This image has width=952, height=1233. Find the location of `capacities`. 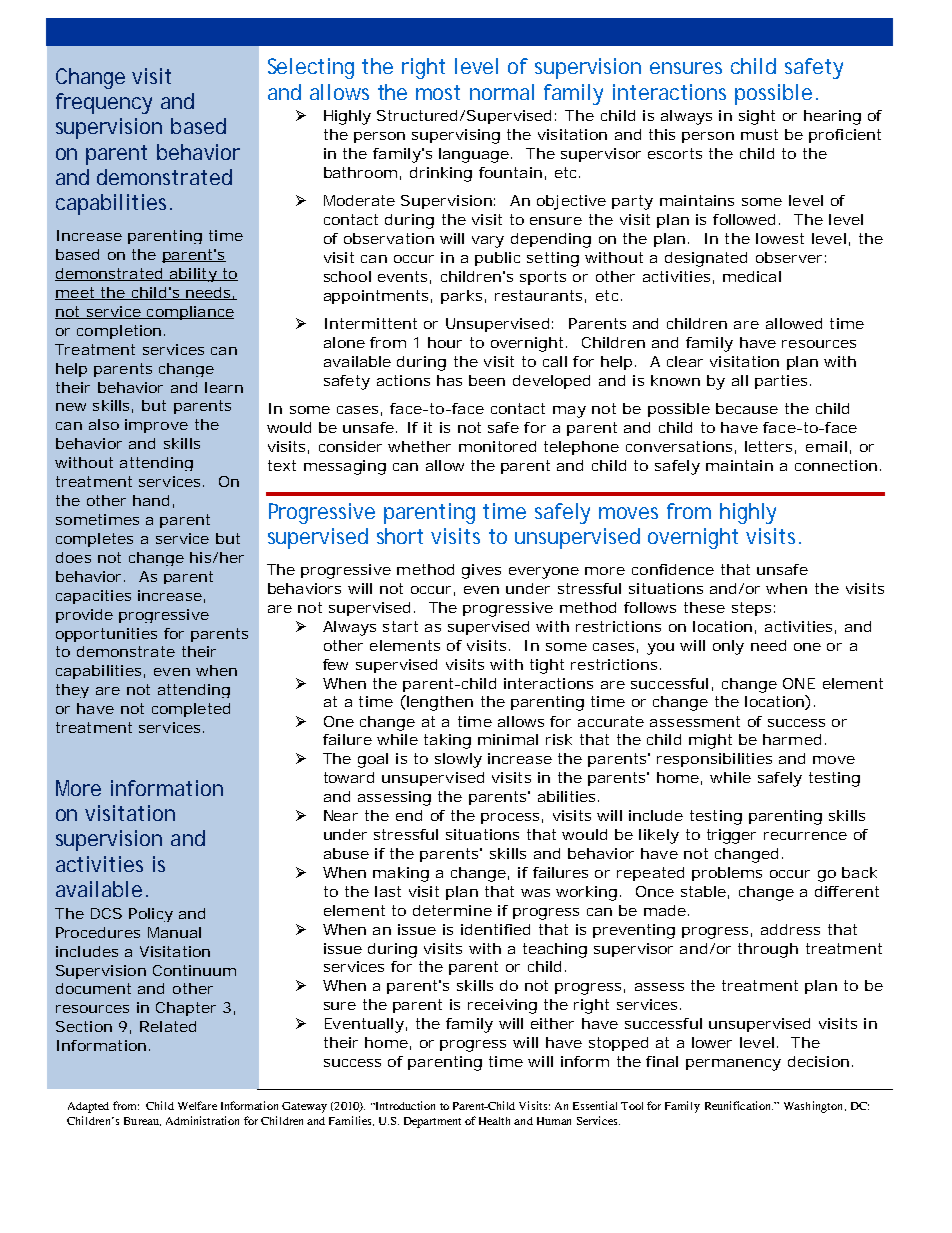

capacities is located at coordinates (93, 597).
